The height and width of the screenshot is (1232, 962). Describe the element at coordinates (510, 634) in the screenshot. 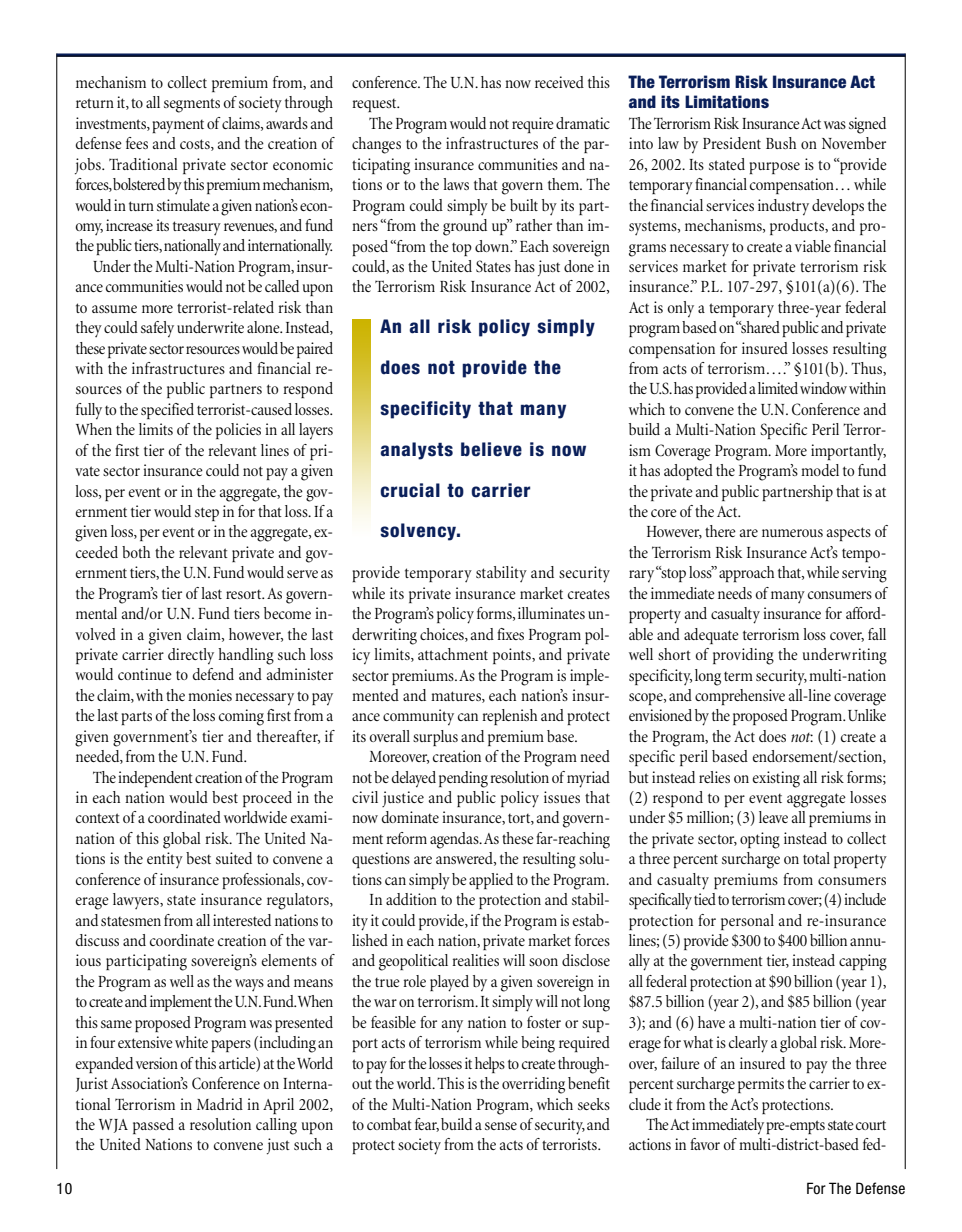

I see `fixes` at that location.
